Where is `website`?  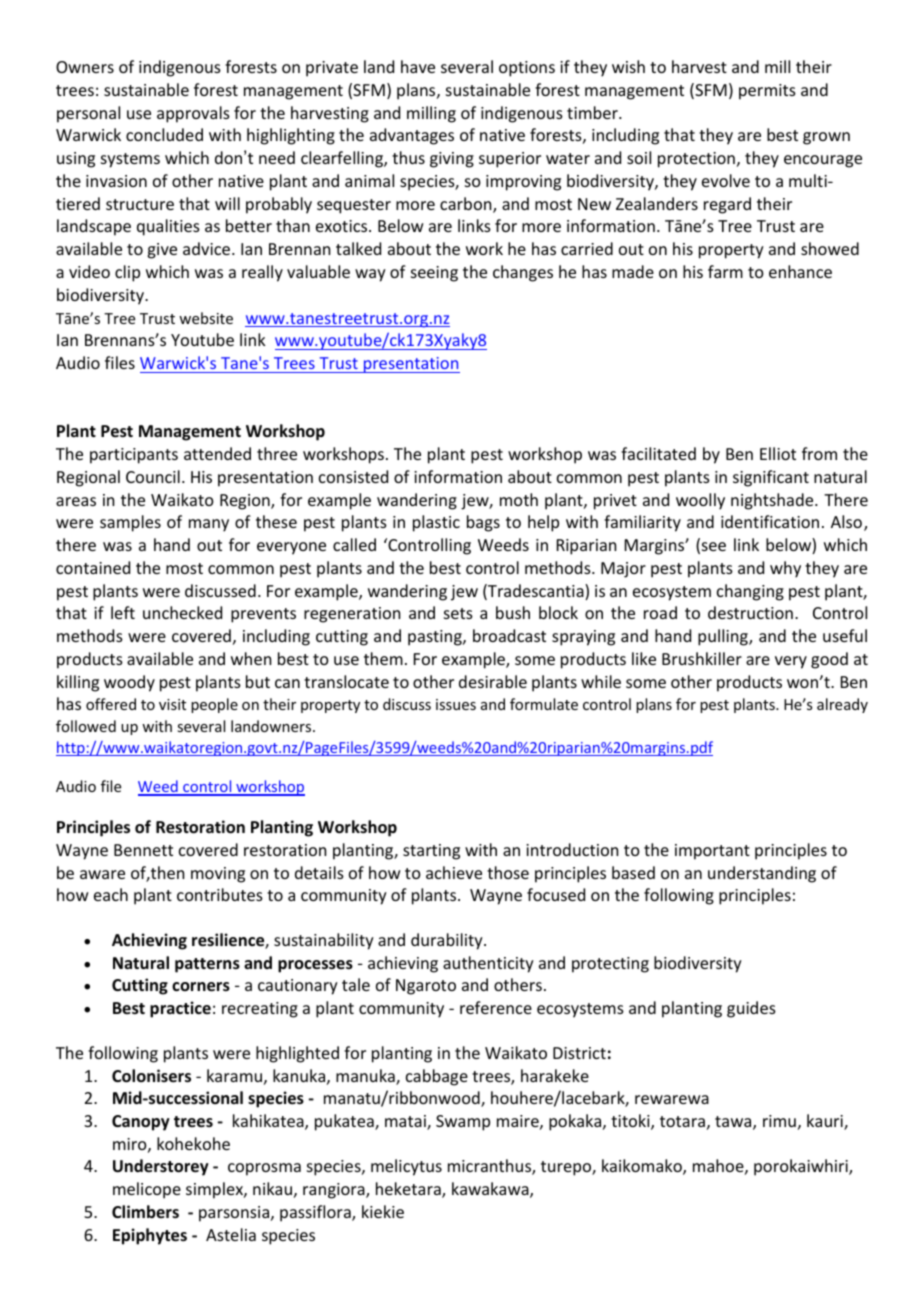
website is located at coordinates (206, 318).
